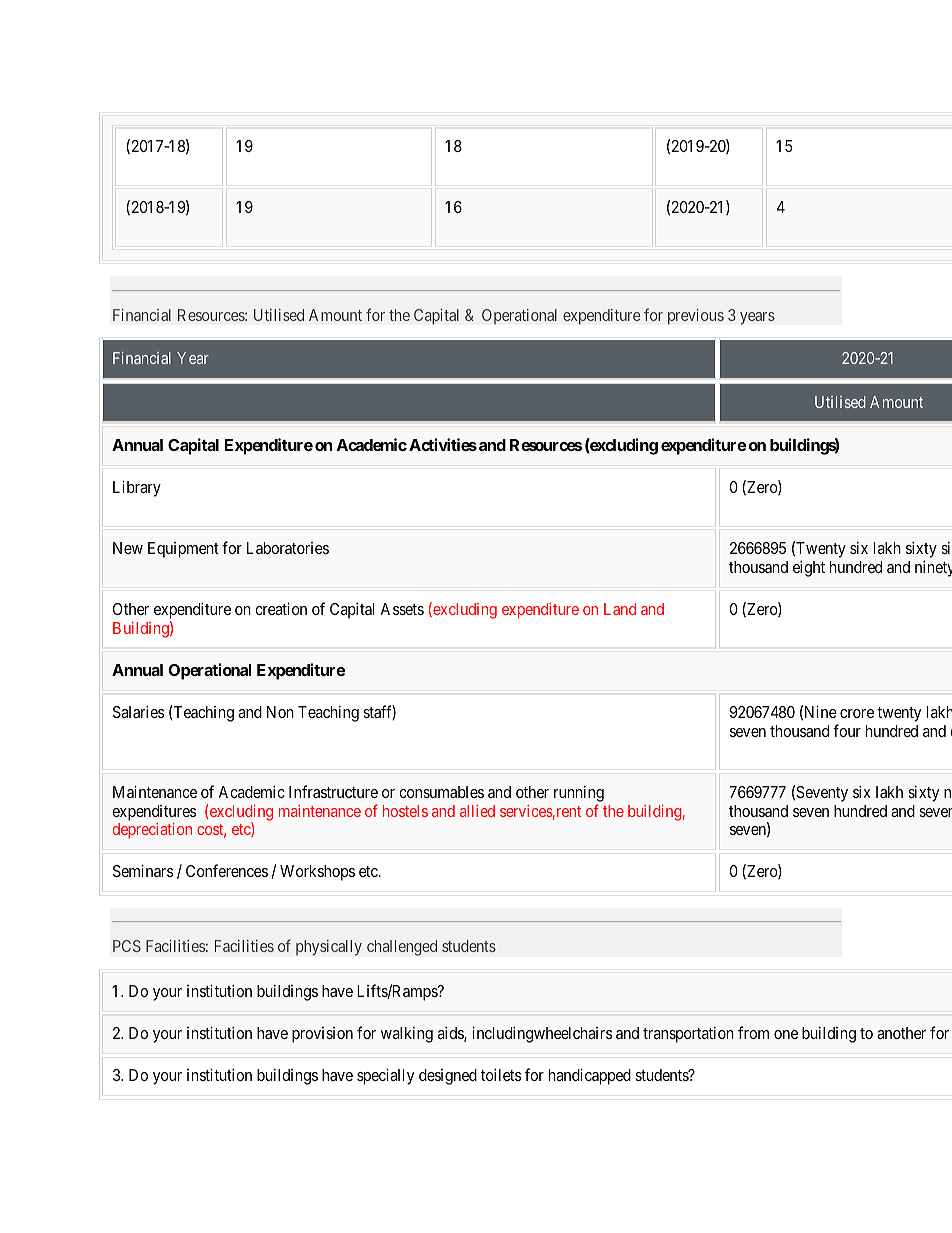  Describe the element at coordinates (620, 609) in the document. I see `Land` at that location.
